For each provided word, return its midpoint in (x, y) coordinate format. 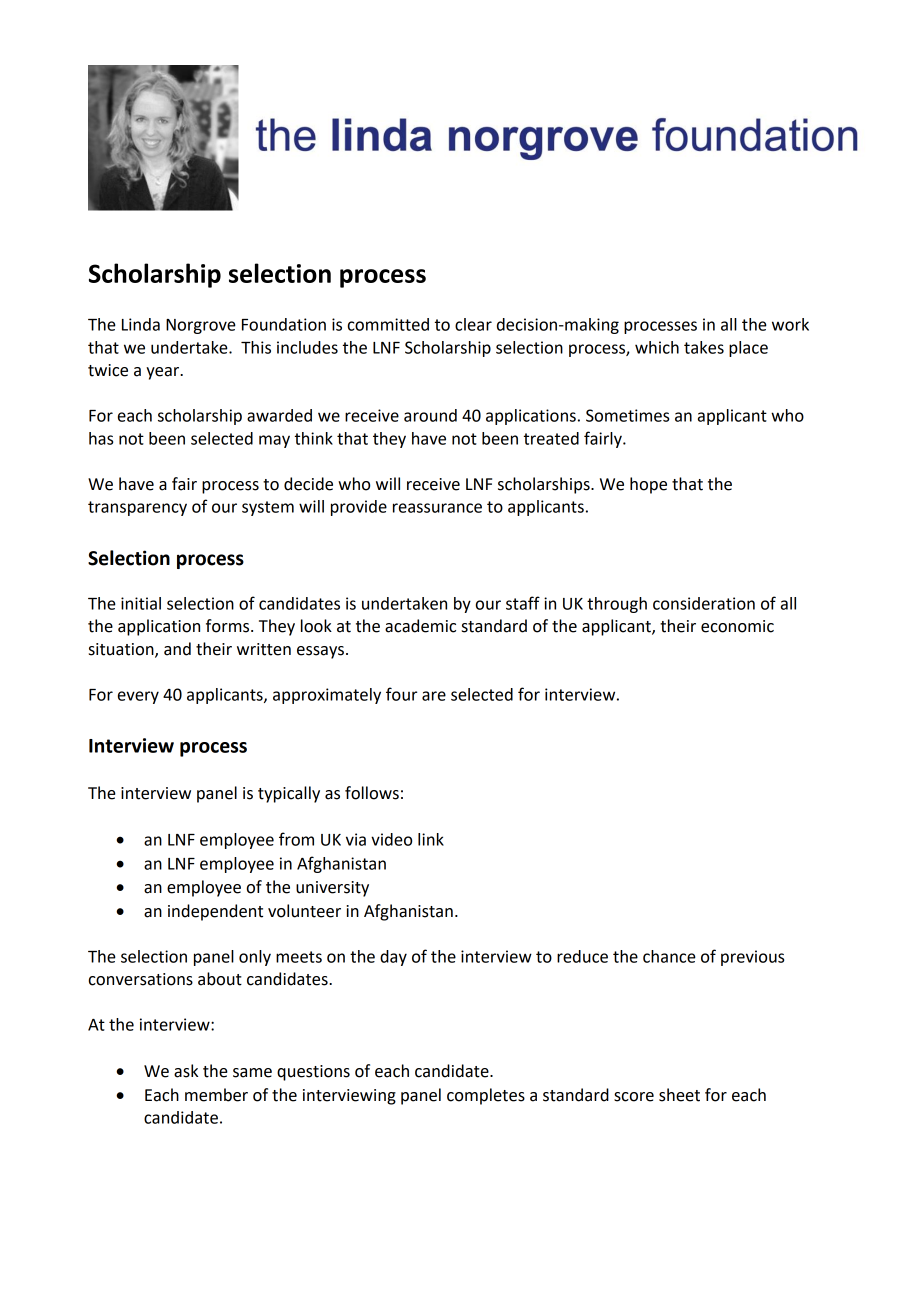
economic (737, 626)
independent (215, 912)
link (431, 839)
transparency (137, 508)
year (164, 373)
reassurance (437, 508)
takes (704, 347)
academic (420, 626)
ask (186, 1071)
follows (372, 793)
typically (289, 794)
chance (669, 956)
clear (473, 324)
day (393, 958)
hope (648, 485)
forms (229, 626)
